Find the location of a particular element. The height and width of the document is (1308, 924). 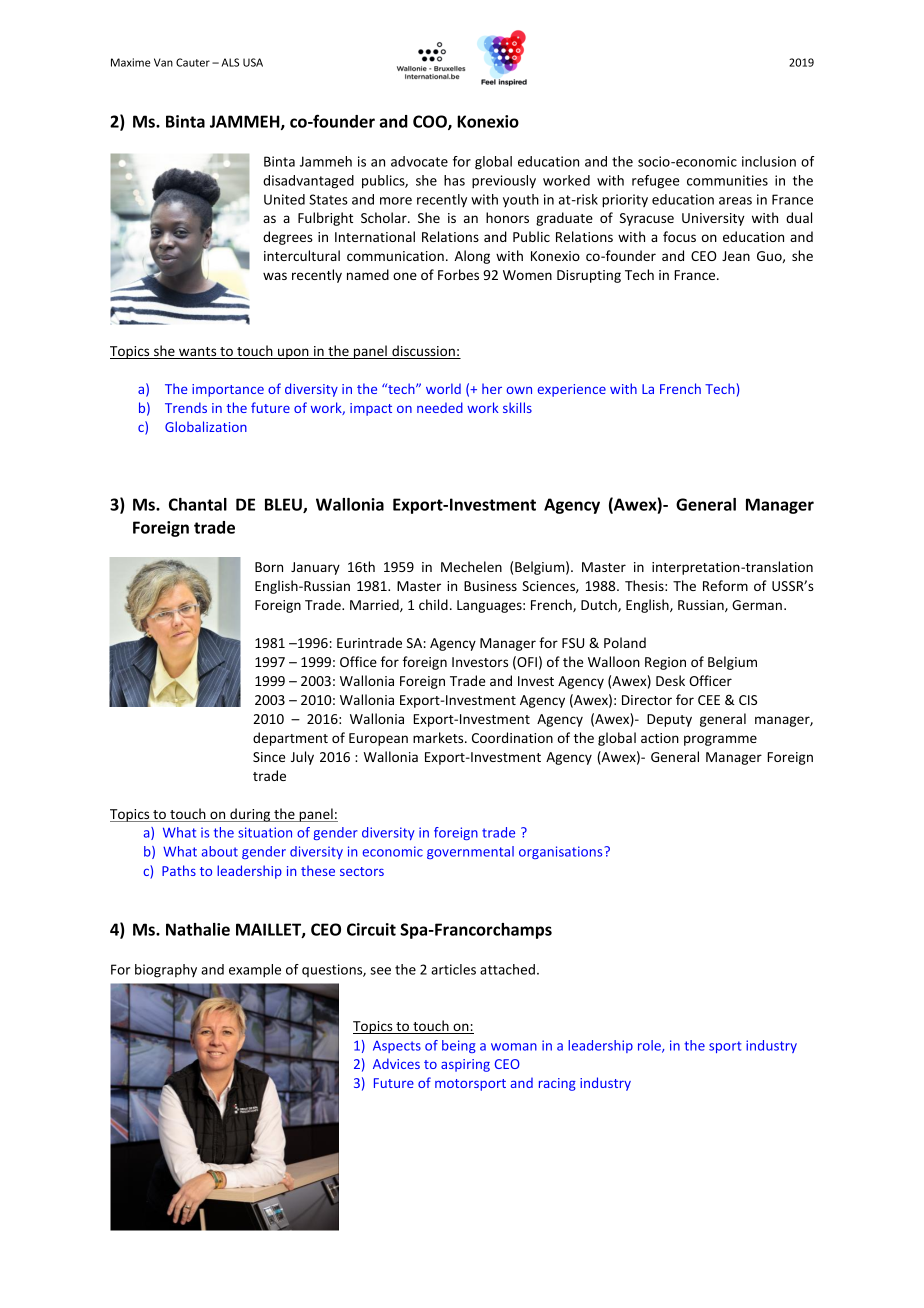

governmental is located at coordinates (470, 852).
